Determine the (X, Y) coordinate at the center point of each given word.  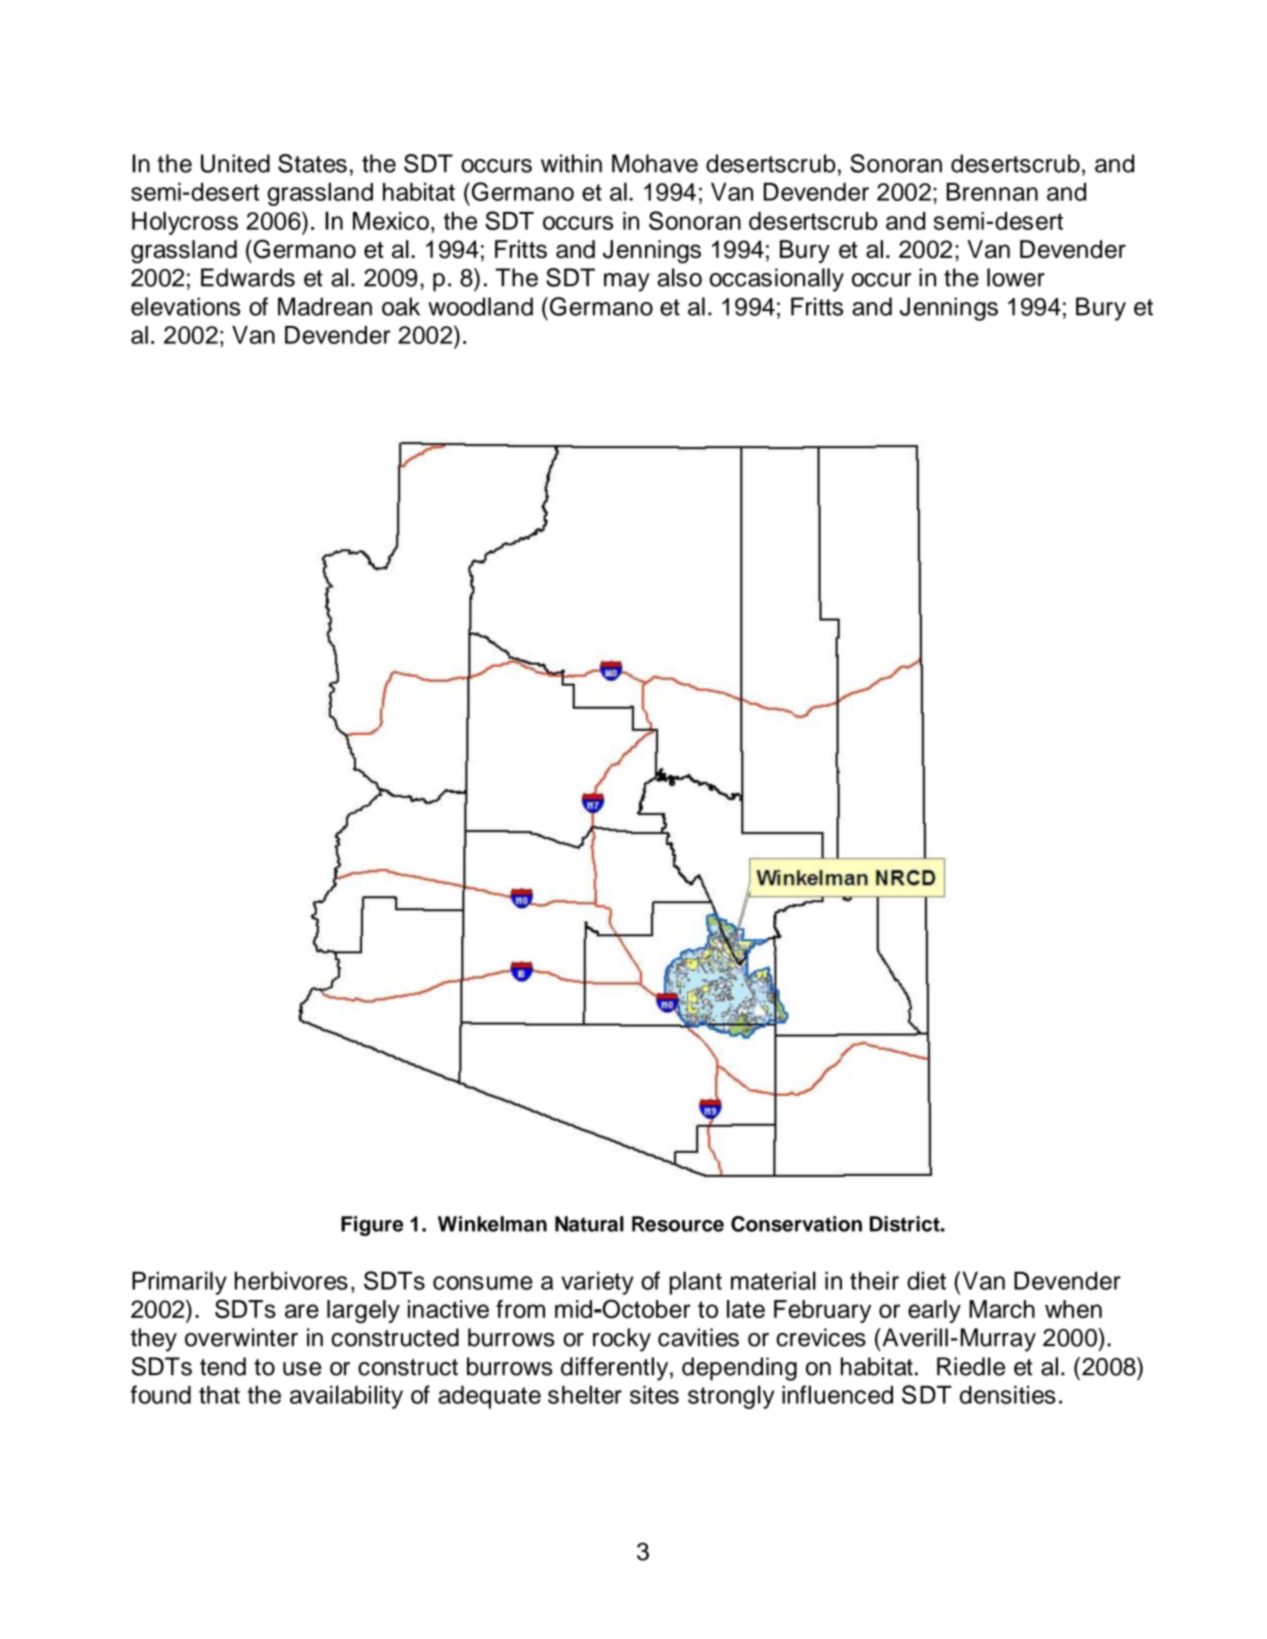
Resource (678, 1224)
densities (1008, 1395)
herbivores (291, 1280)
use (302, 1369)
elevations (185, 306)
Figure (372, 1226)
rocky (622, 1340)
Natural (589, 1224)
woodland (480, 306)
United (235, 163)
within (571, 163)
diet (926, 1280)
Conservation (796, 1224)
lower (1016, 277)
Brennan (992, 192)
